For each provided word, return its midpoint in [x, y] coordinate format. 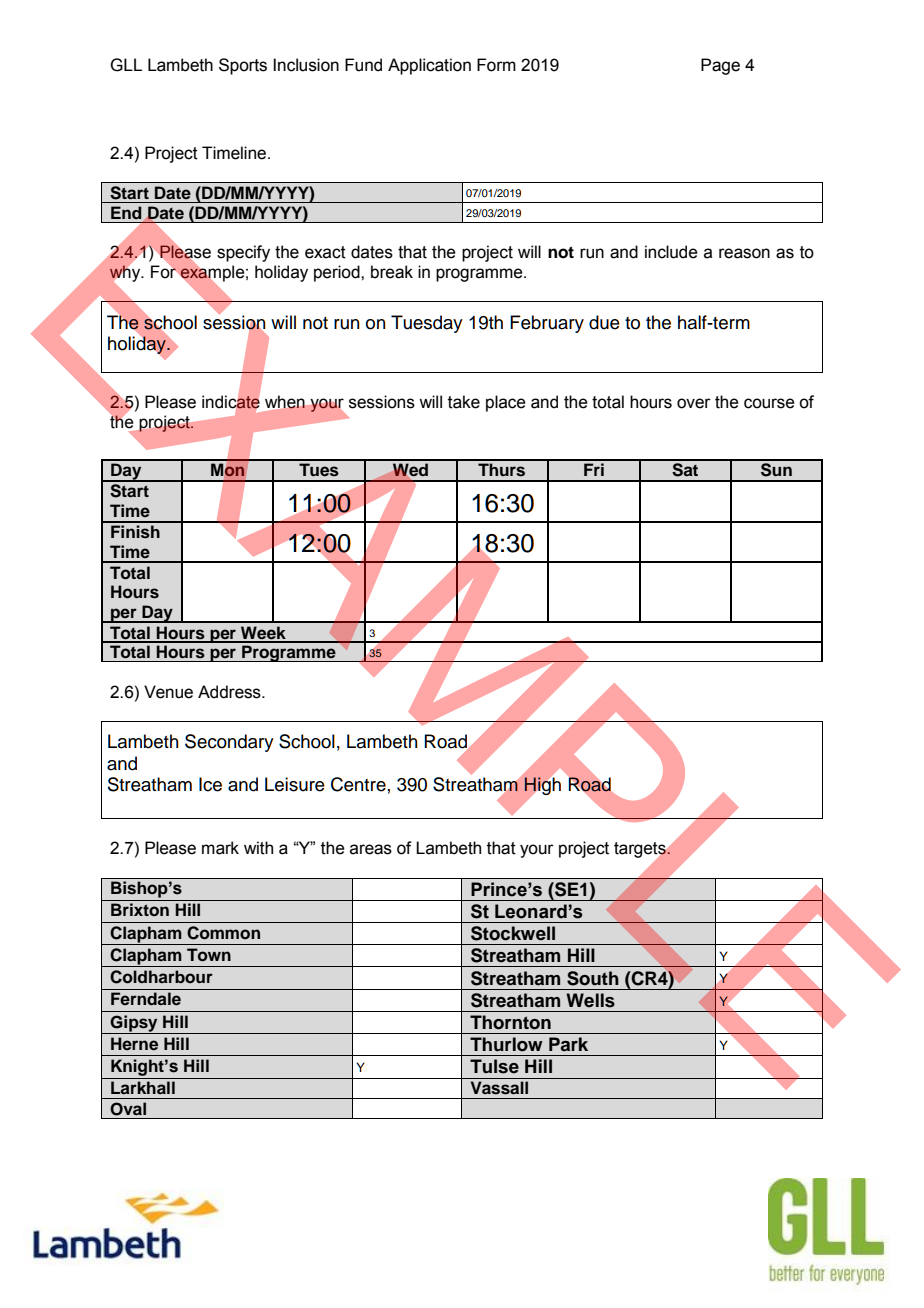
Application [429, 66]
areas [371, 849]
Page [720, 66]
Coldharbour [161, 977]
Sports [243, 66]
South [593, 978]
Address [230, 692]
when [285, 402]
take [464, 402]
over [694, 403]
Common [223, 933]
